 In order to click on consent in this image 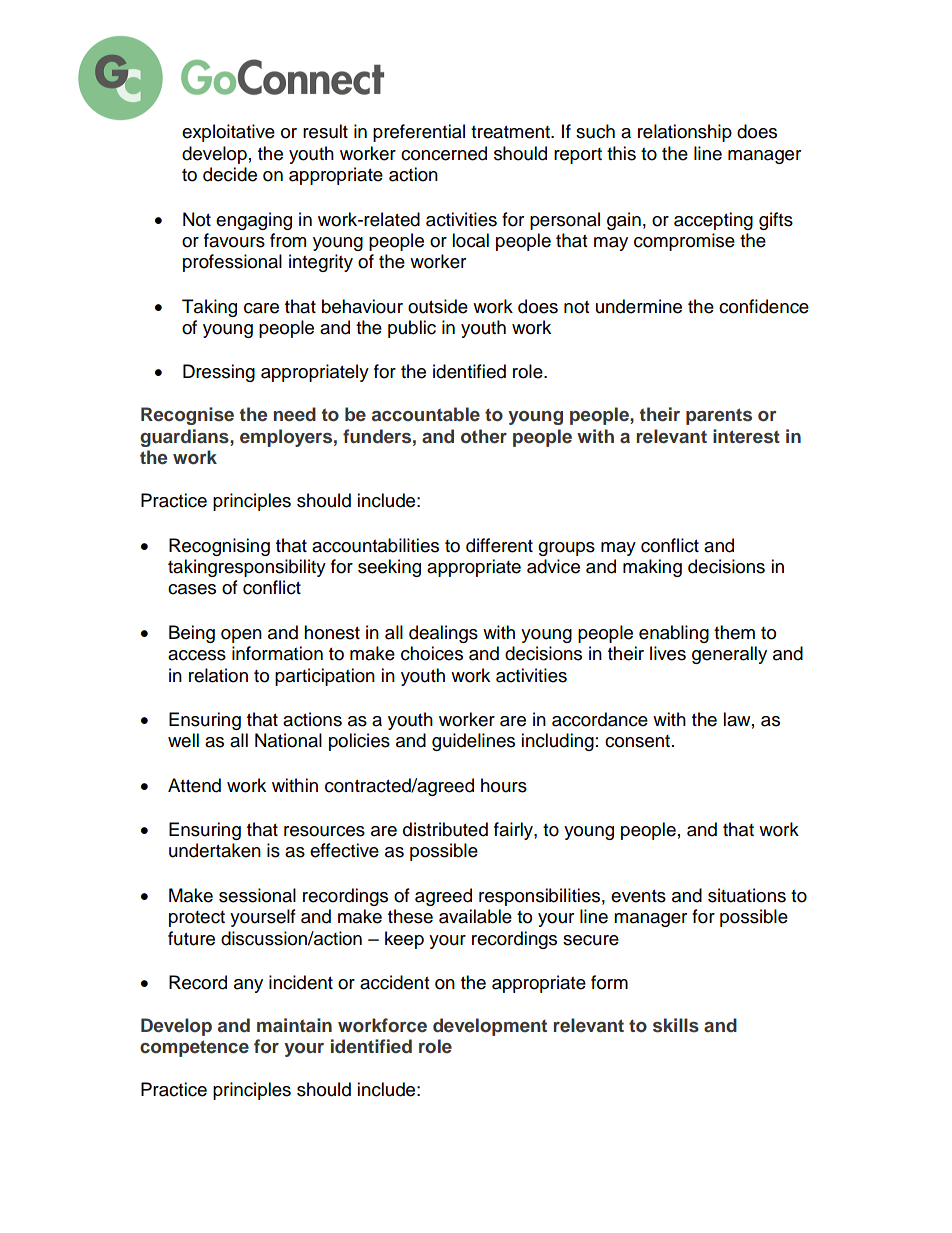, I will do `click(639, 741)`.
